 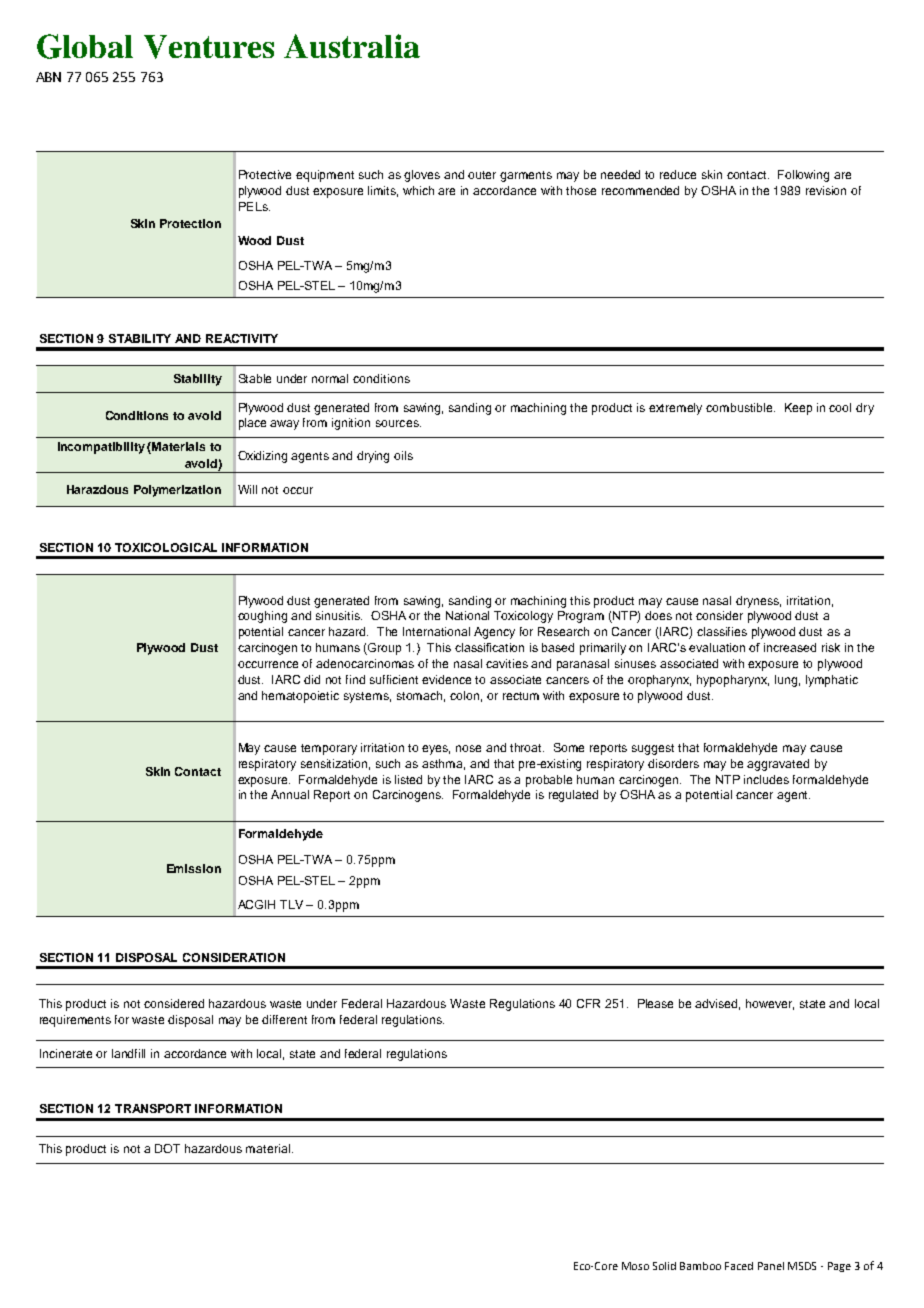 I want to click on Global, so click(x=85, y=46).
